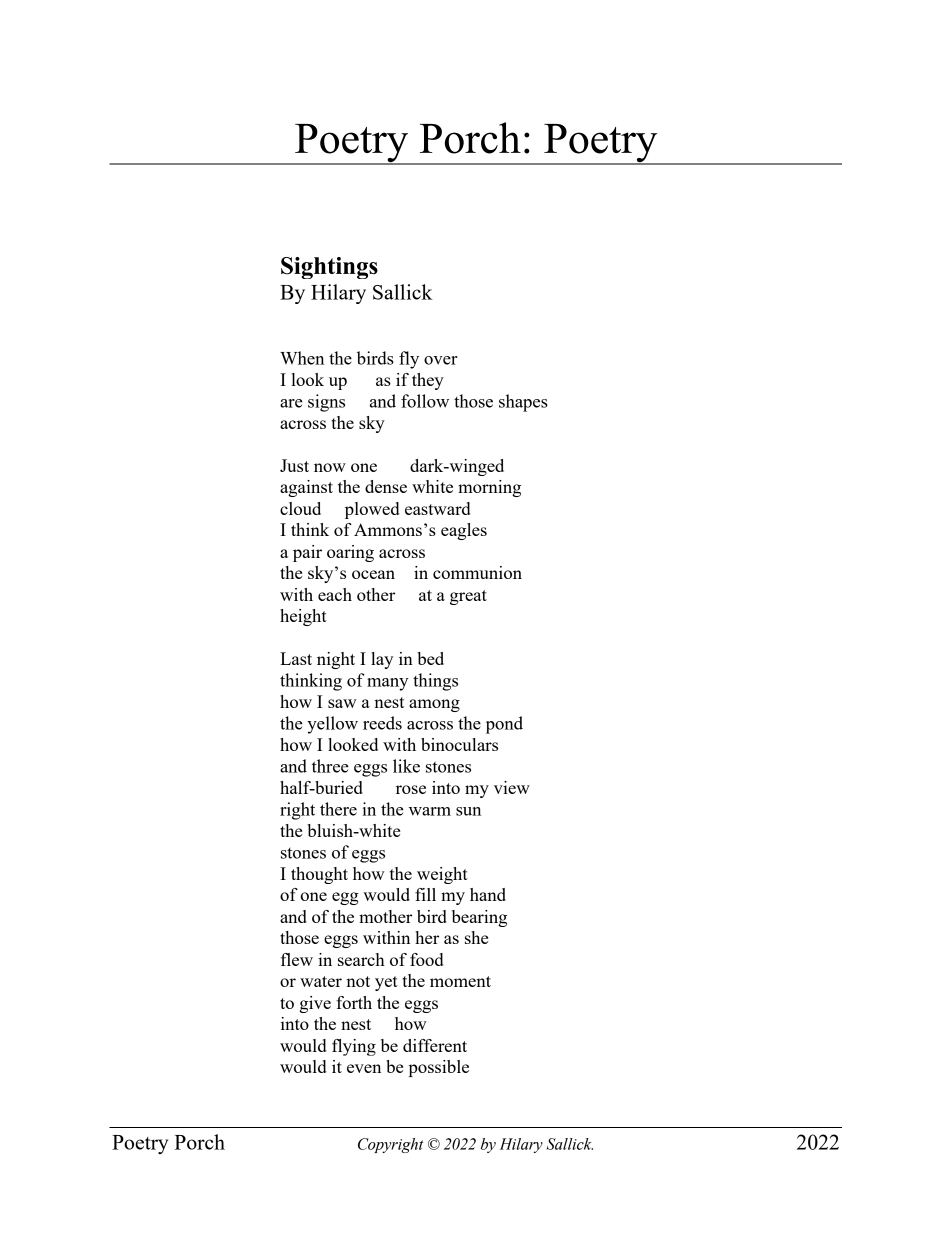 The image size is (952, 1233). What do you see at coordinates (441, 360) in the document?
I see `over` at bounding box center [441, 360].
